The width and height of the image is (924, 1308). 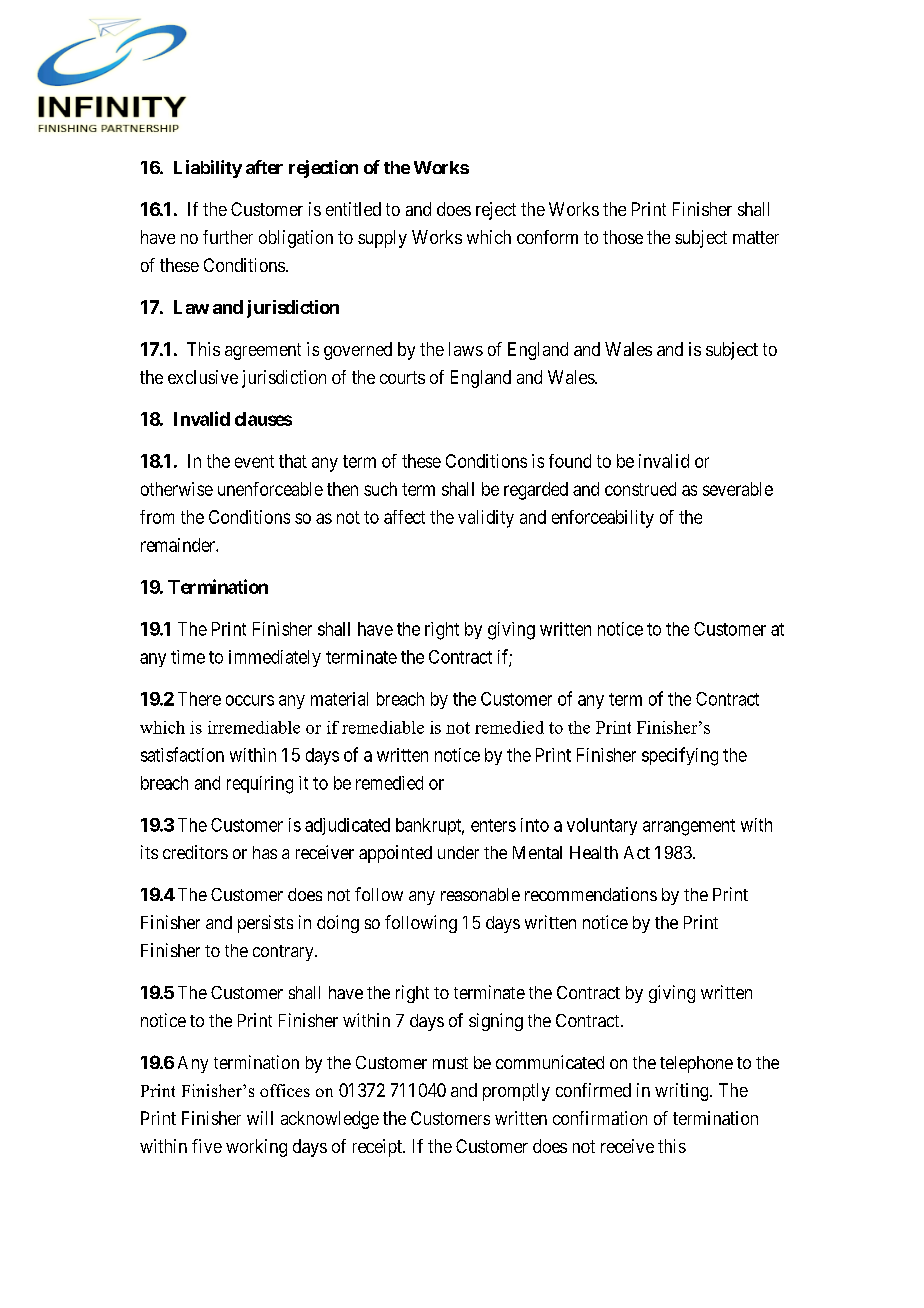 What do you see at coordinates (382, 239) in the image?
I see `supply` at bounding box center [382, 239].
